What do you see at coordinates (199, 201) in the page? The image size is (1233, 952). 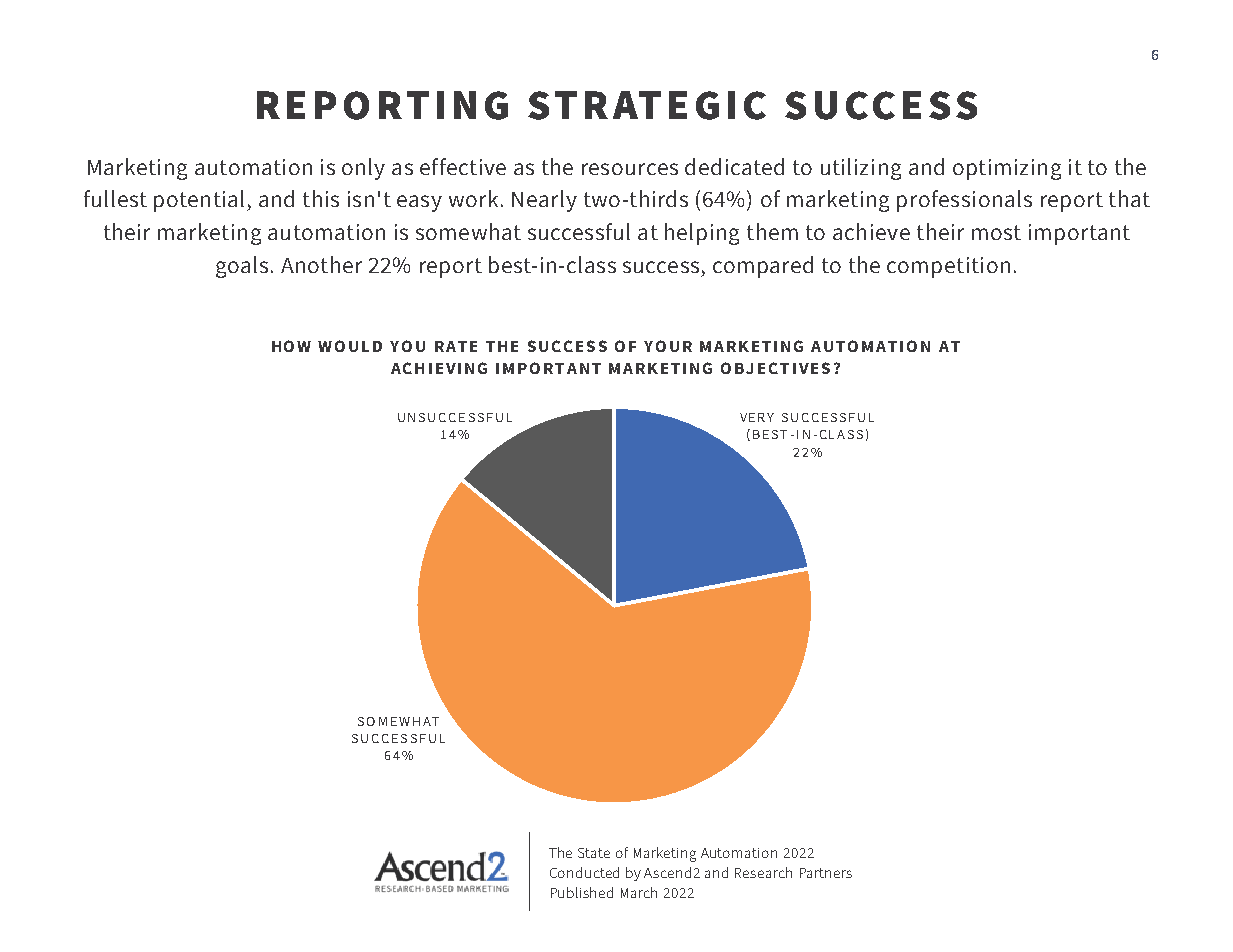 I see `potential` at bounding box center [199, 201].
